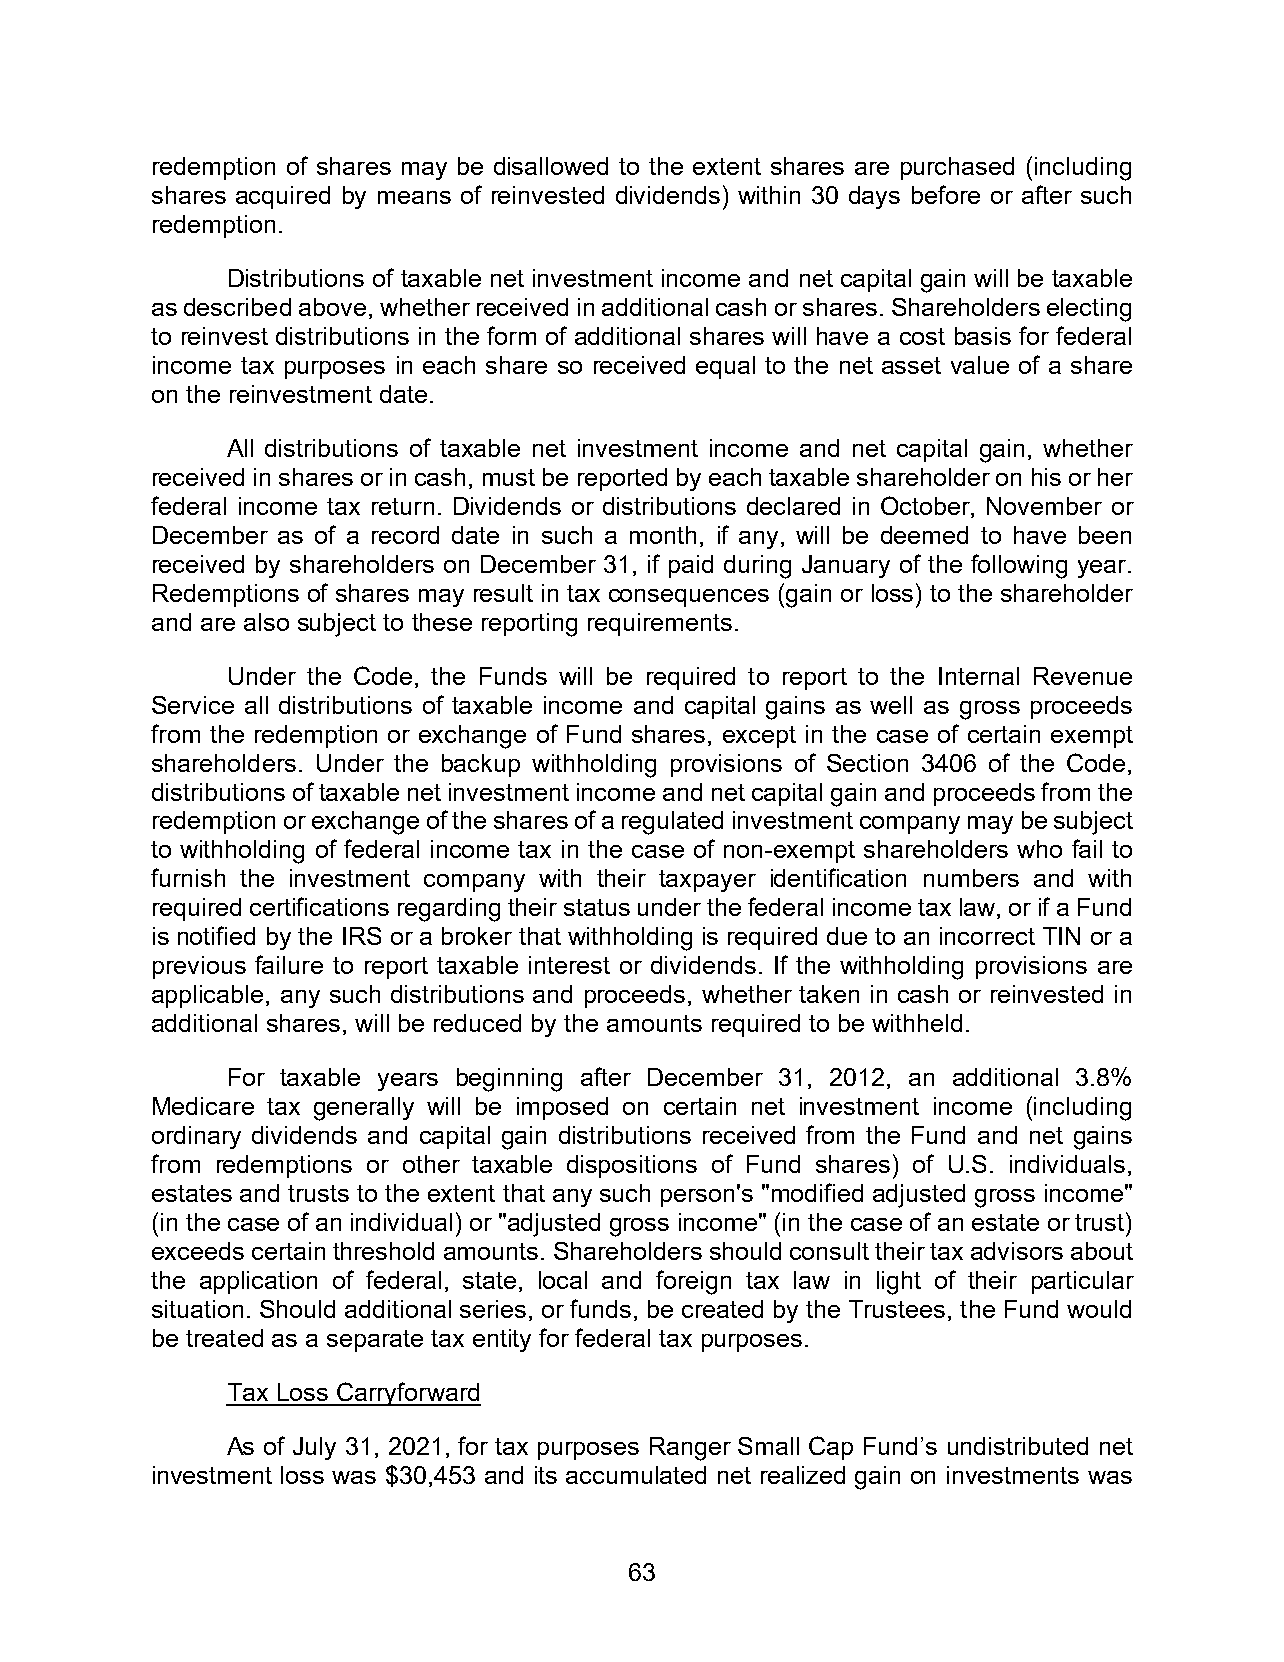 The width and height of the screenshot is (1284, 1662). I want to click on regulated, so click(672, 823).
